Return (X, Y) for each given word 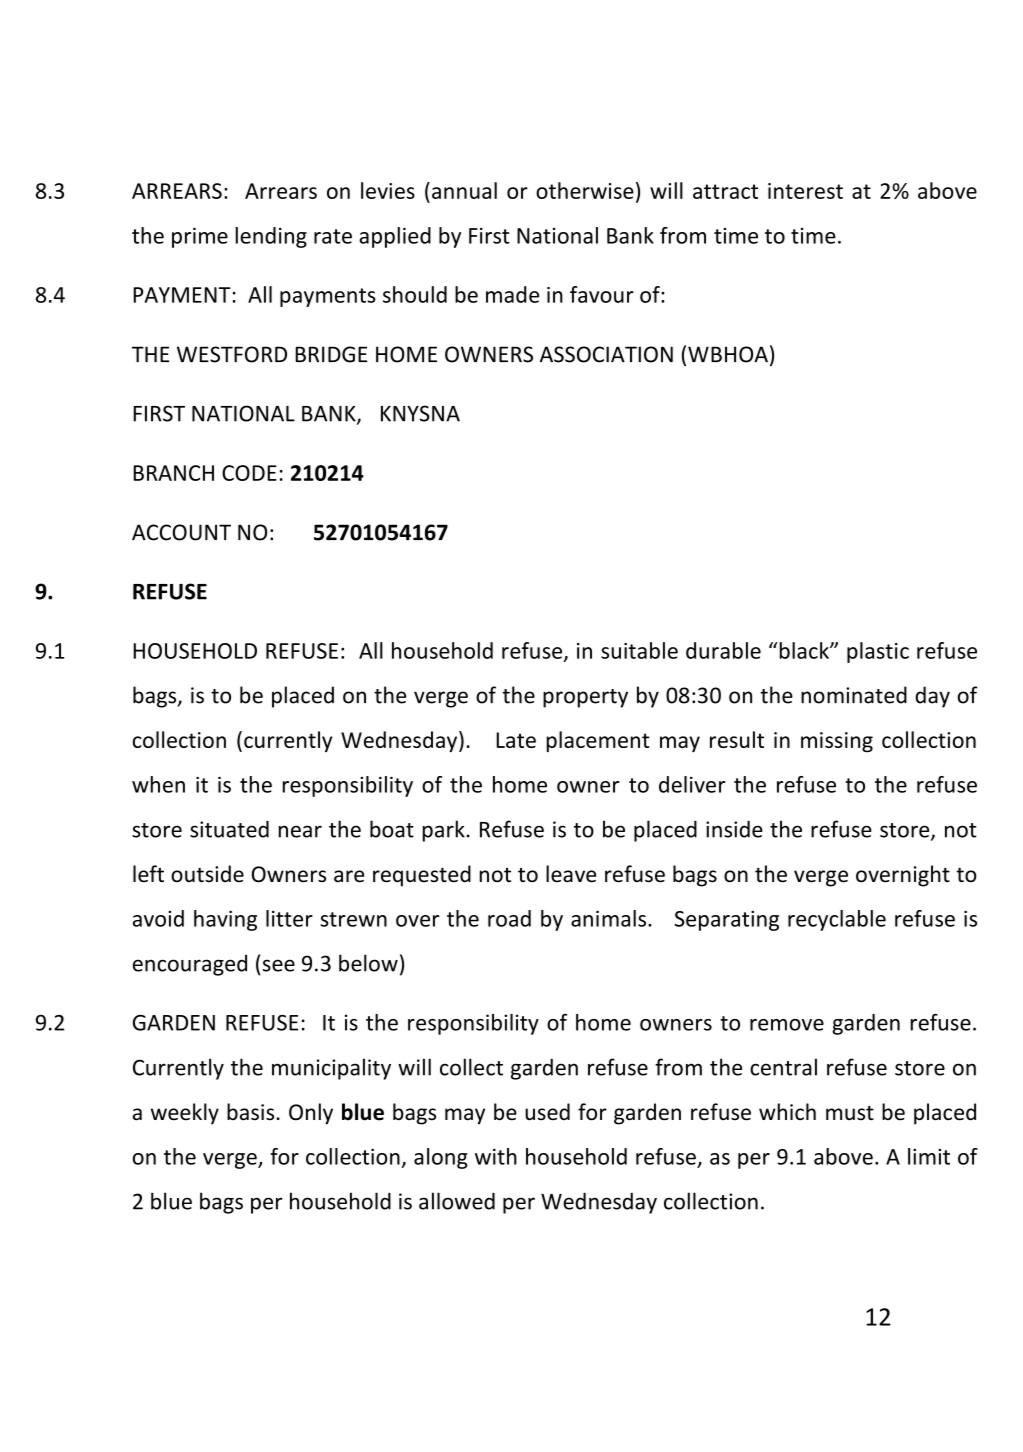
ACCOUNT (181, 532)
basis (250, 1112)
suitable (639, 650)
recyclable (837, 920)
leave (571, 874)
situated (229, 829)
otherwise (585, 190)
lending (271, 237)
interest (805, 191)
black (804, 650)
